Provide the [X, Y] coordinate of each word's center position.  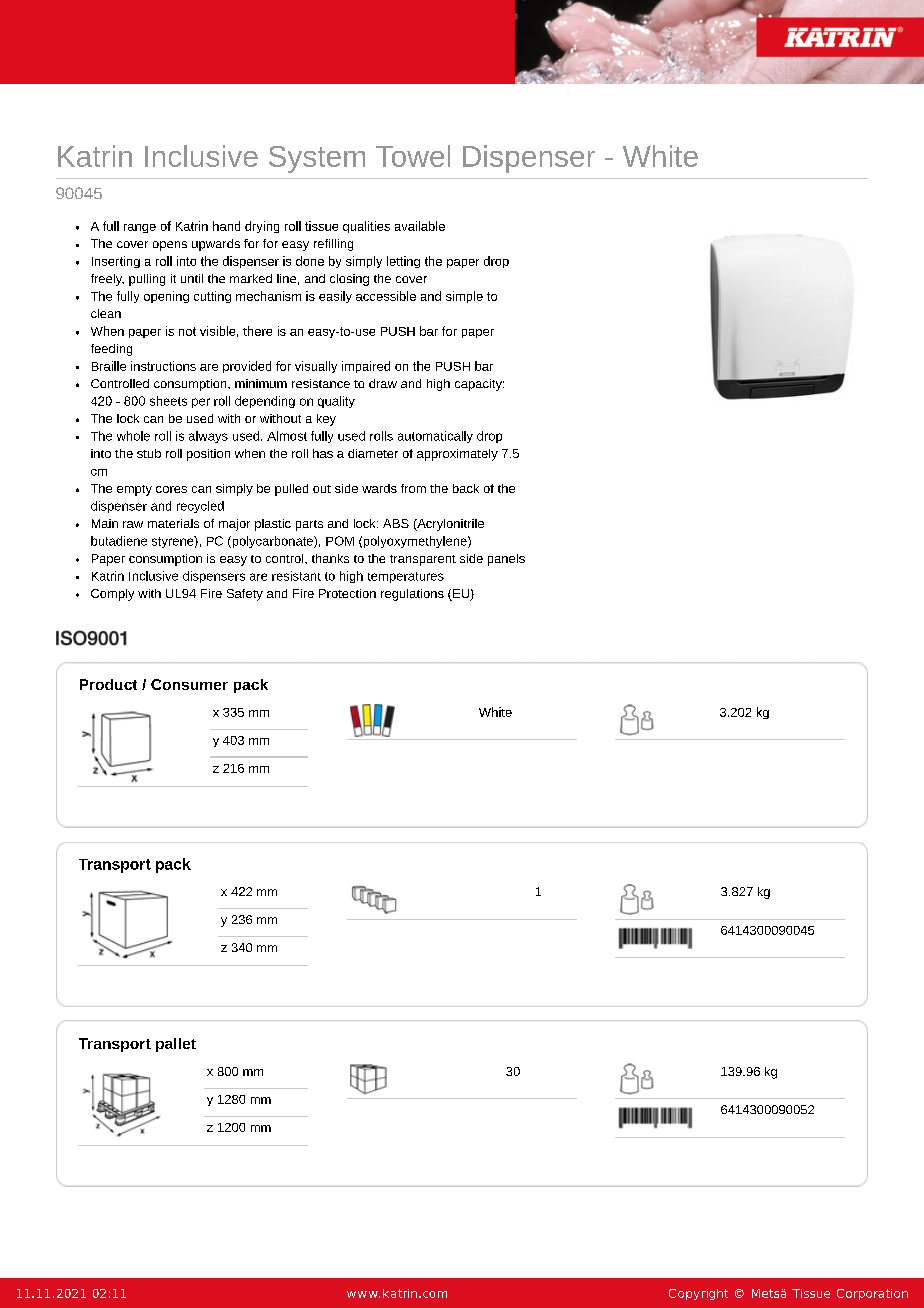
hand [226, 226]
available [420, 226]
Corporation [872, 1294]
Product [108, 684]
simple [464, 297]
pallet [176, 1045]
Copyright [698, 1294]
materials [173, 523]
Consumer [189, 684]
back [466, 488]
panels [506, 560]
